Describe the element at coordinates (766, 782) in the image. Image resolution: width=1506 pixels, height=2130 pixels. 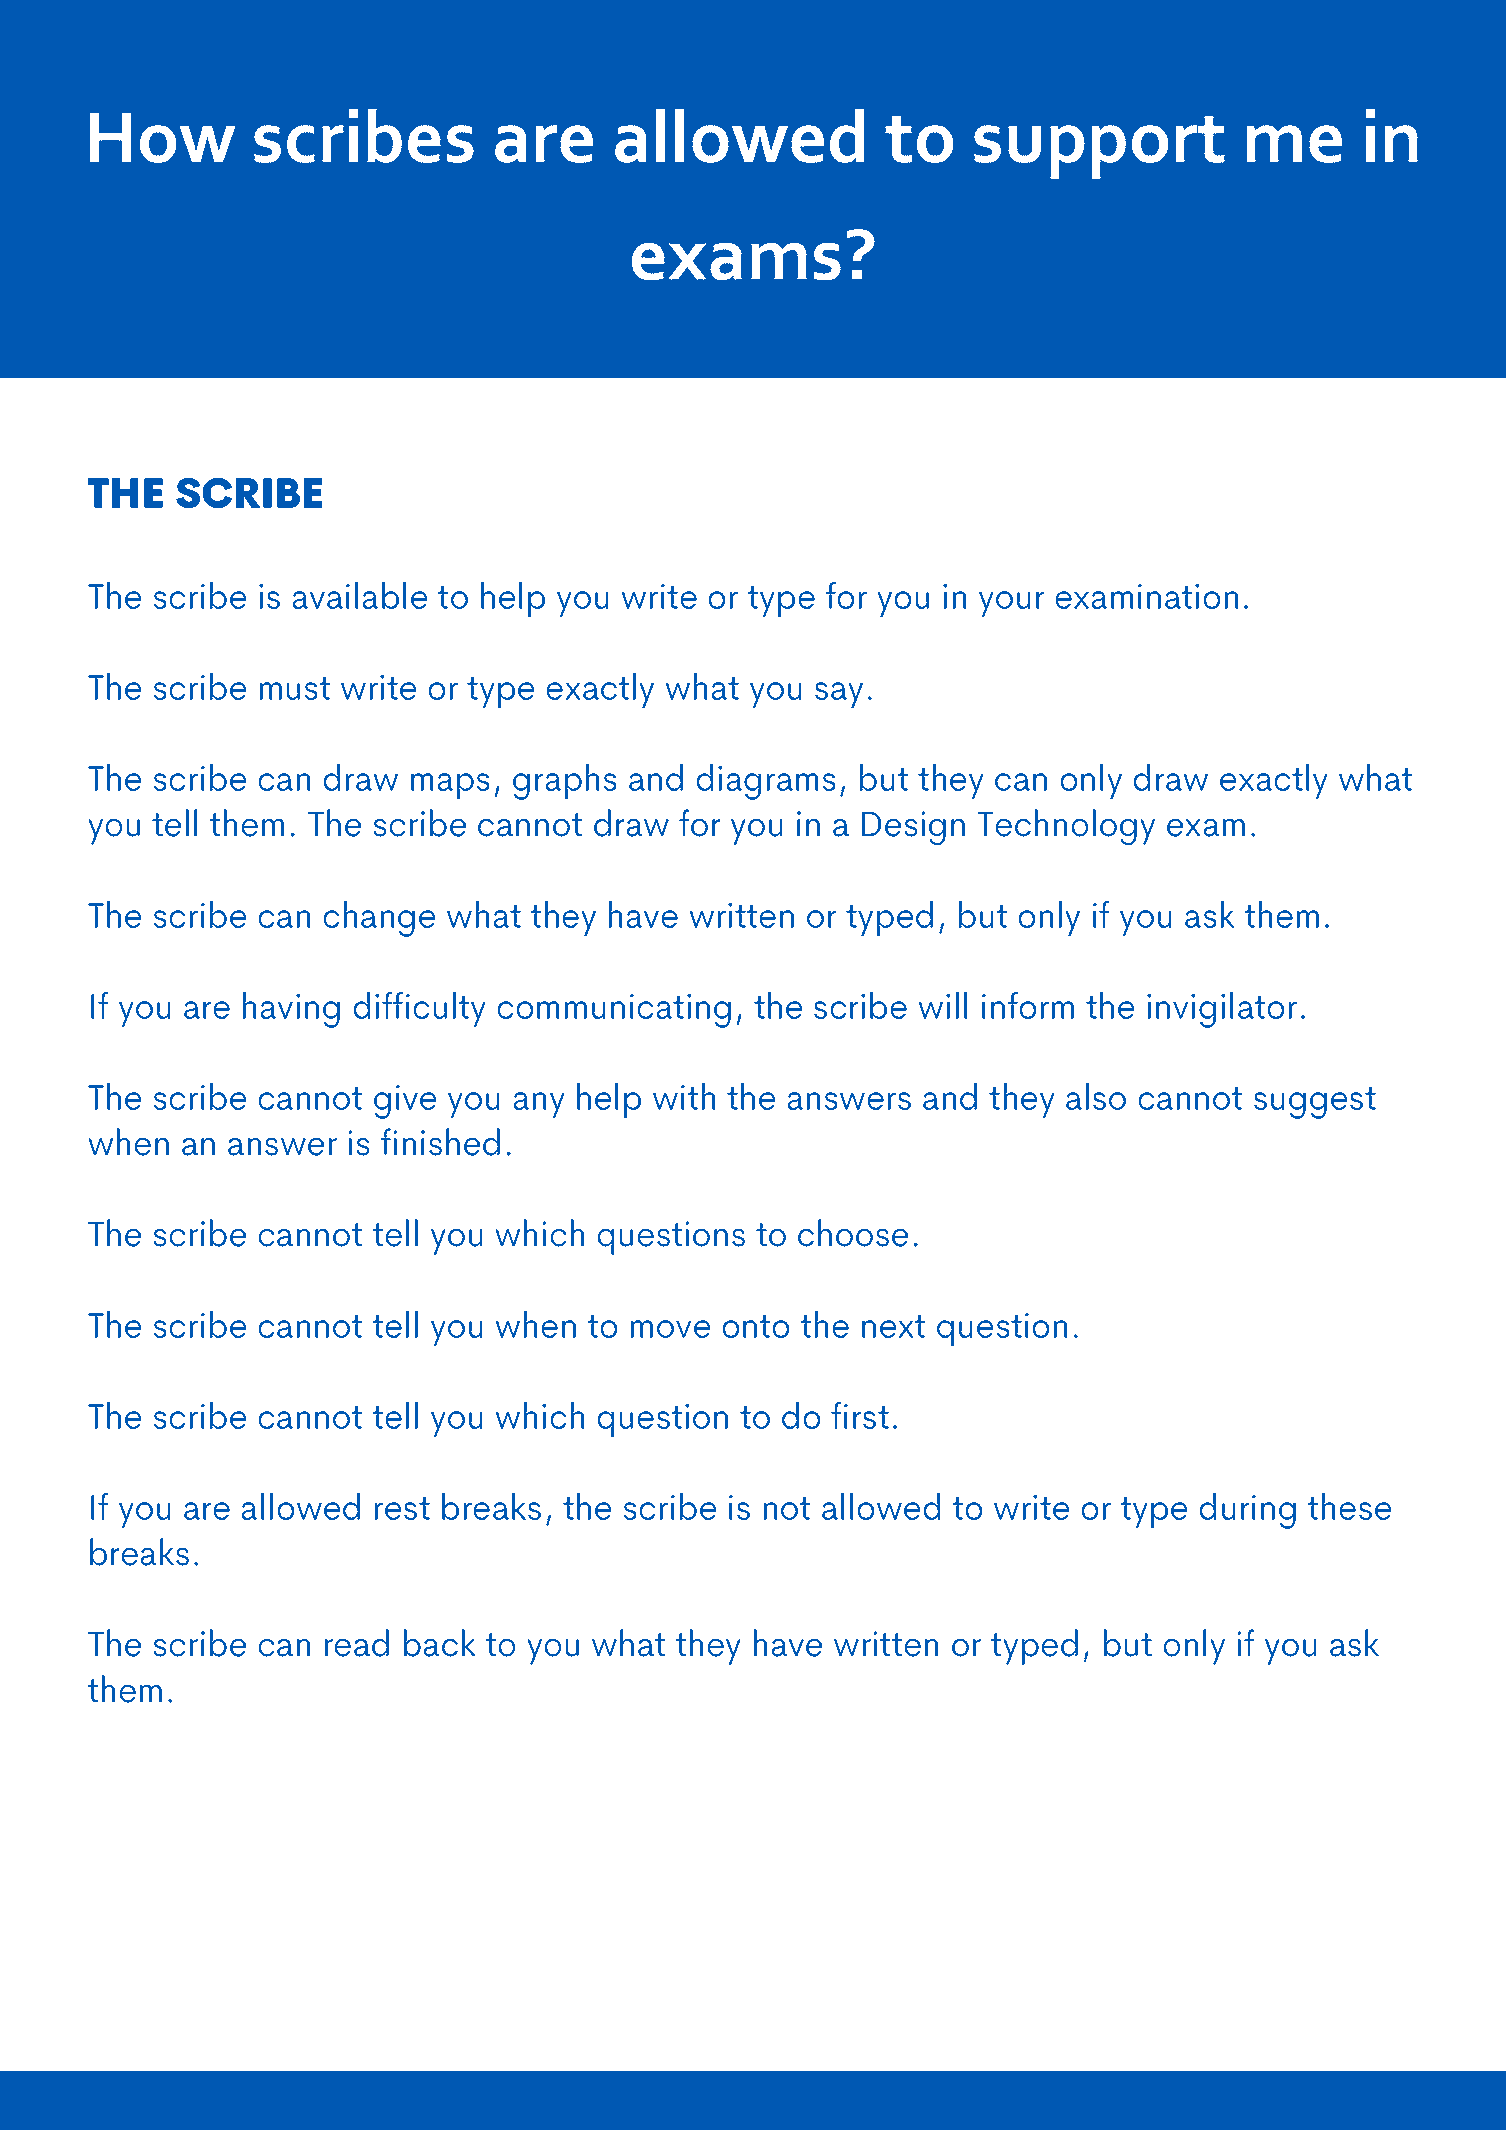
I see `diagrams` at that location.
